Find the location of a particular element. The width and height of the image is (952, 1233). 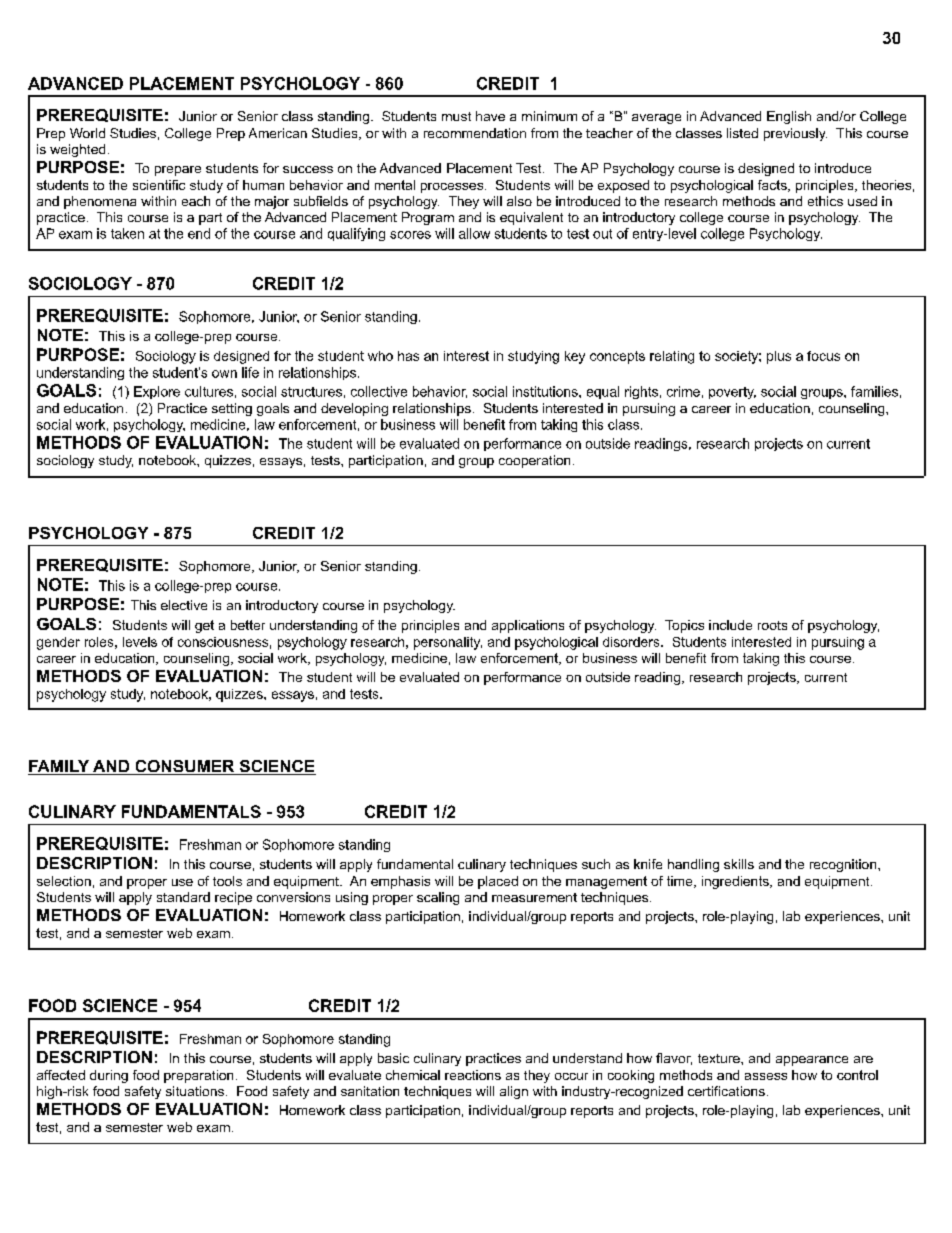

own is located at coordinates (224, 374).
